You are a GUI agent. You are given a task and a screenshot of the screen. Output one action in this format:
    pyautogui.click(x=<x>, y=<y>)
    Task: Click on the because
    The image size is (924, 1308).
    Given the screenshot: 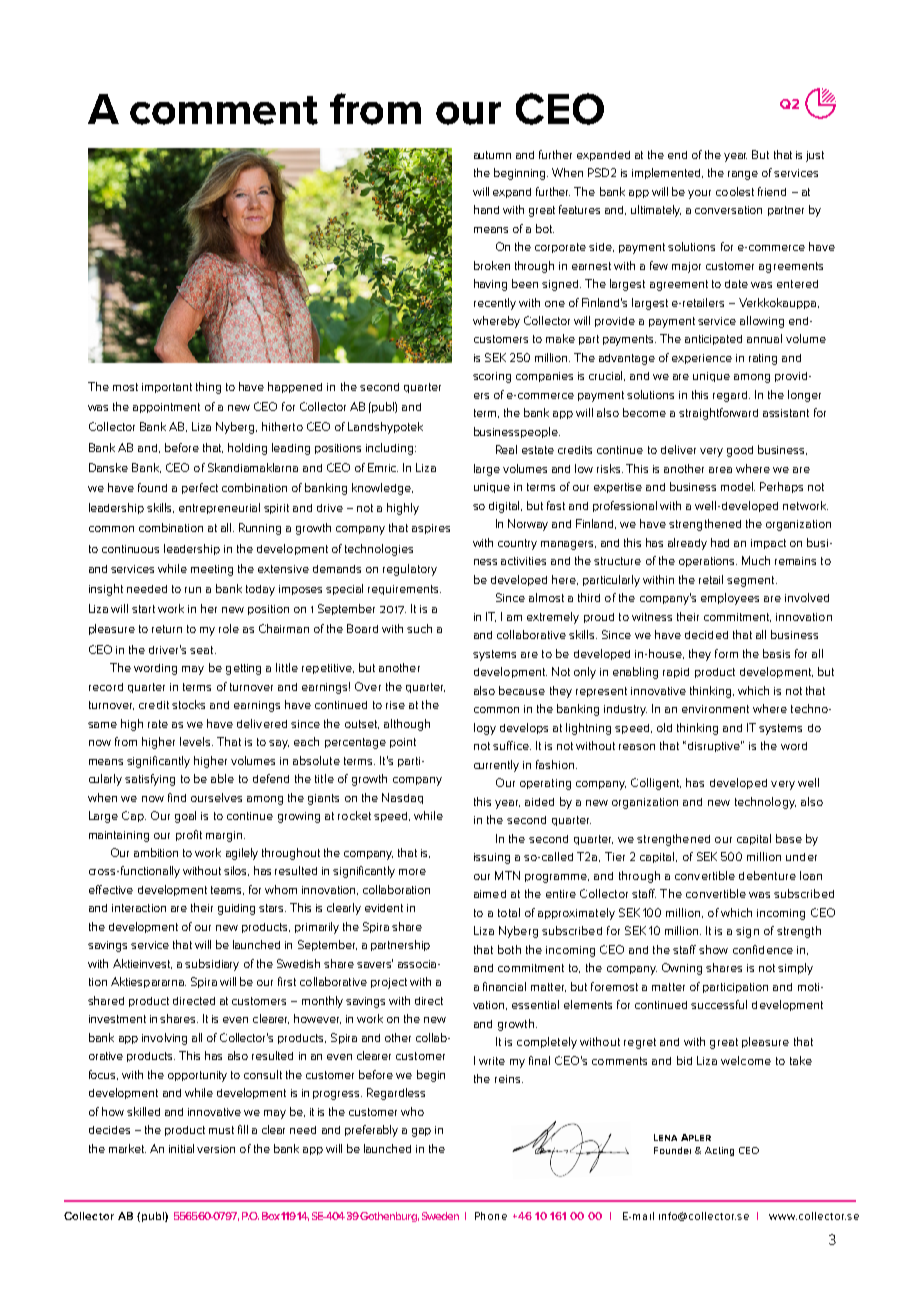 What is the action you would take?
    pyautogui.click(x=522, y=690)
